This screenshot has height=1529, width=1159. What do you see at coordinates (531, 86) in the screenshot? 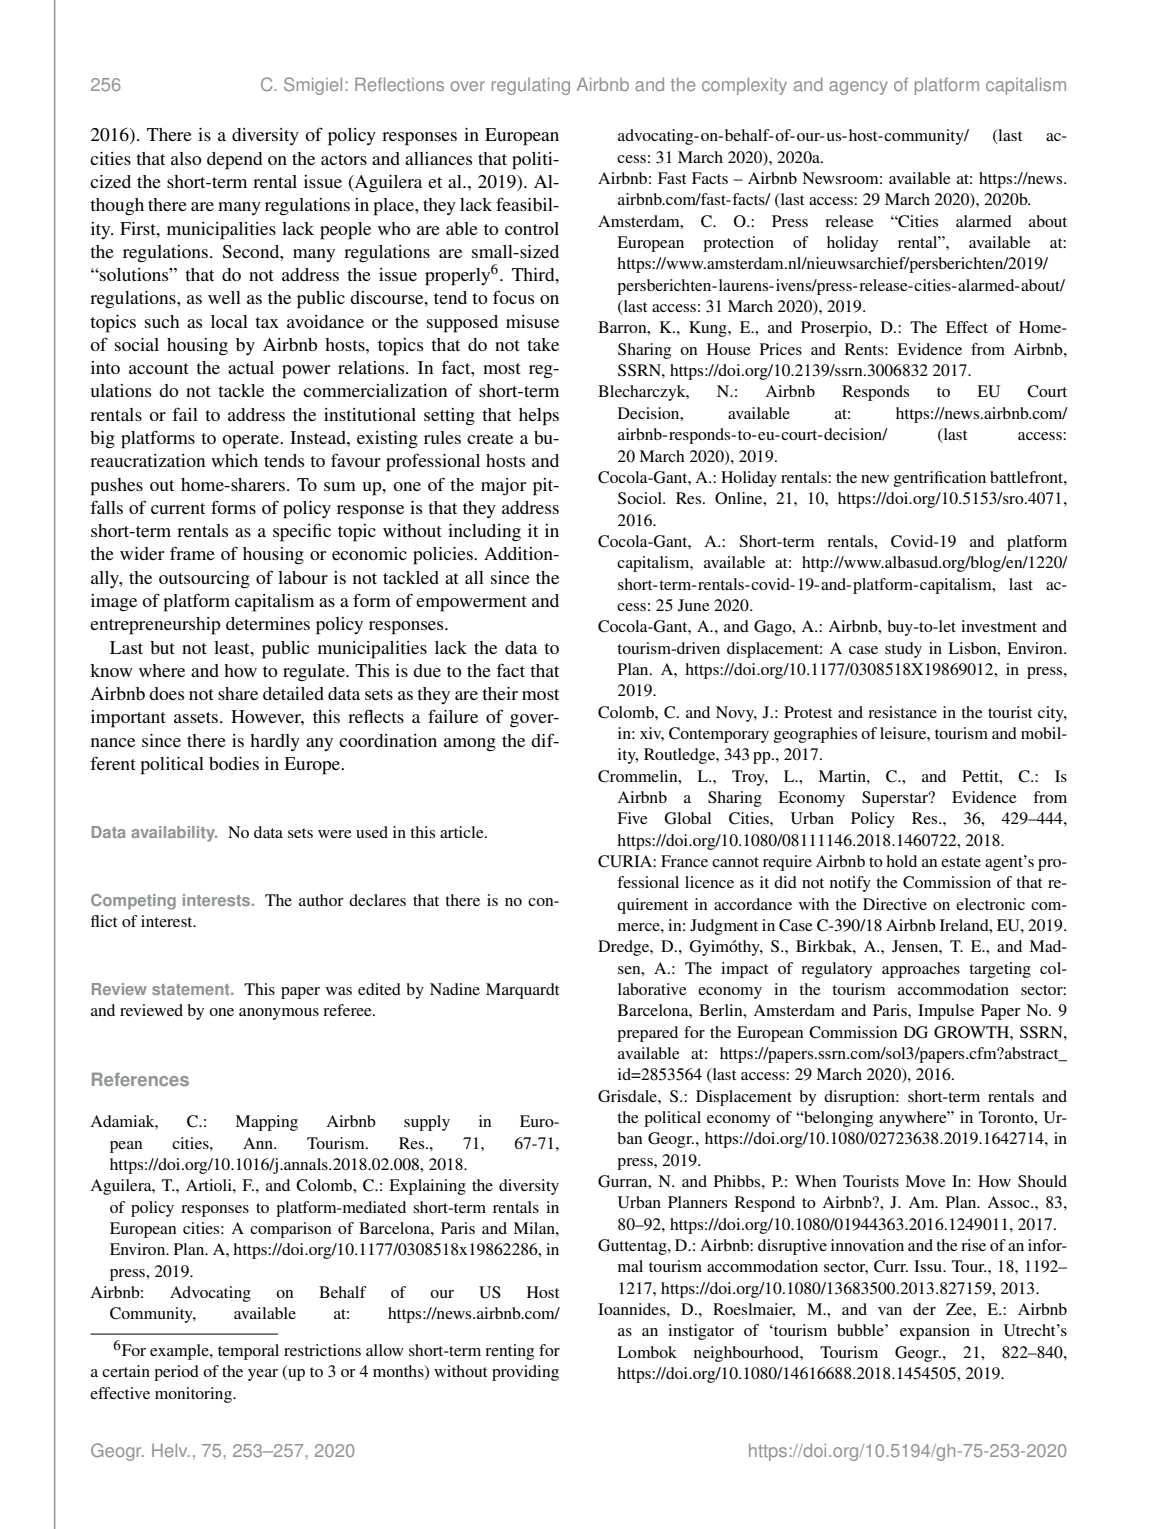
I see `regulating` at bounding box center [531, 86].
